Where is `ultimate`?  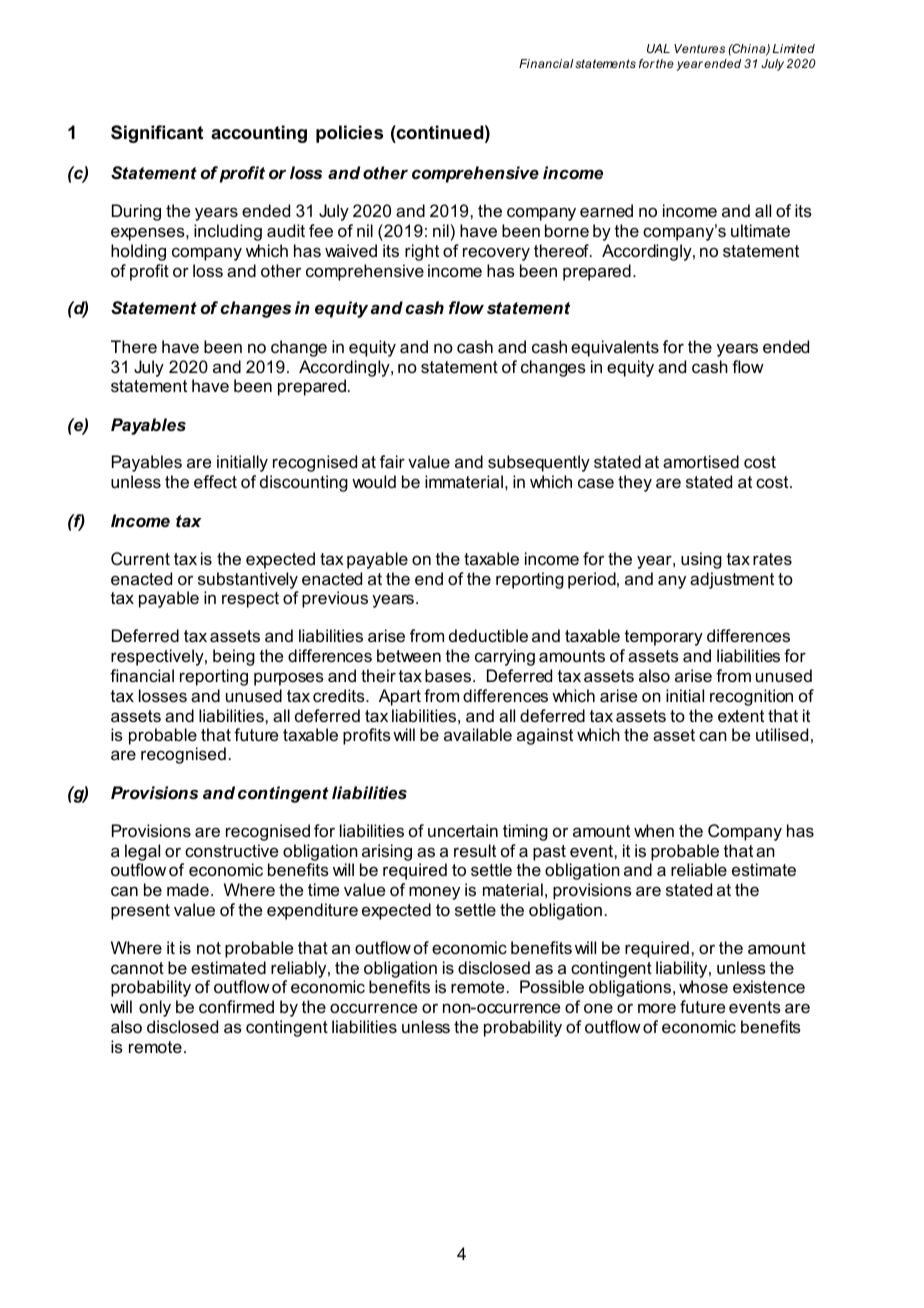
ultimate is located at coordinates (760, 230).
